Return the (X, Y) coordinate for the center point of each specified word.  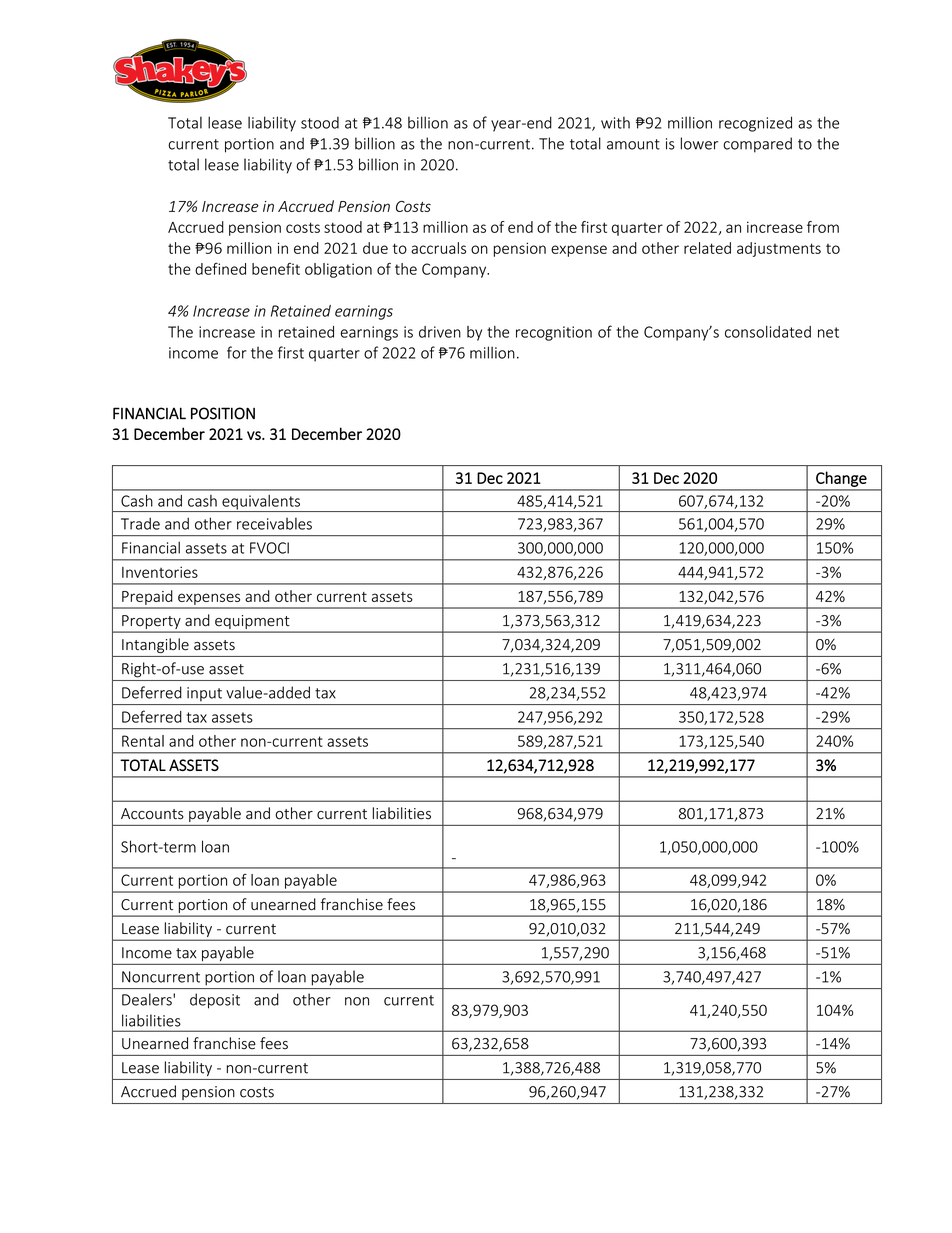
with (615, 122)
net (828, 332)
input (204, 694)
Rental (143, 741)
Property (151, 622)
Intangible (155, 645)
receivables (274, 523)
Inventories (160, 572)
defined (220, 269)
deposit (215, 1001)
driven (440, 332)
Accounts (152, 814)
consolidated (768, 332)
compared (757, 145)
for (237, 352)
